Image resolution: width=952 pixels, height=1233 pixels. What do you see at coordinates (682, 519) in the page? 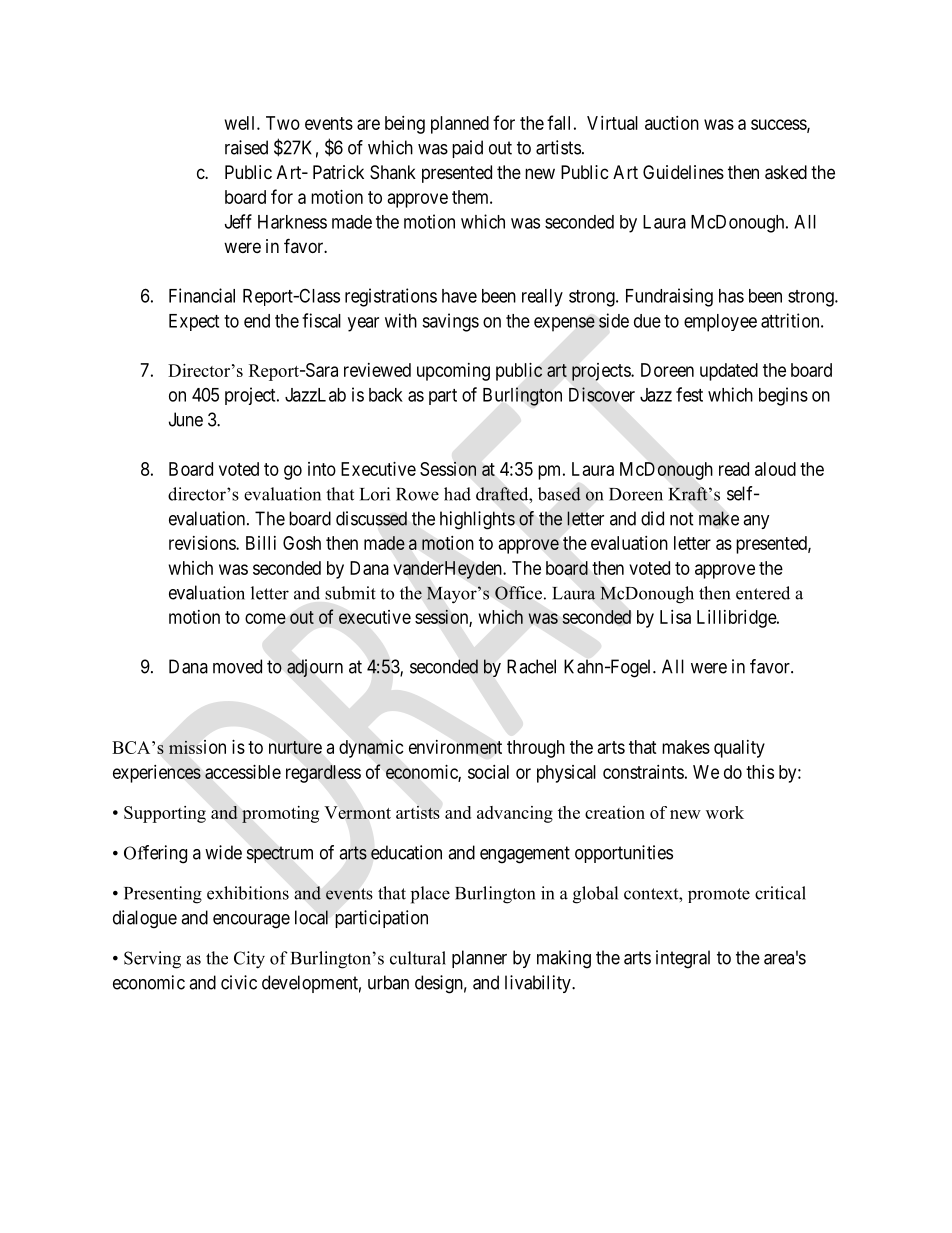
I see `not` at bounding box center [682, 519].
